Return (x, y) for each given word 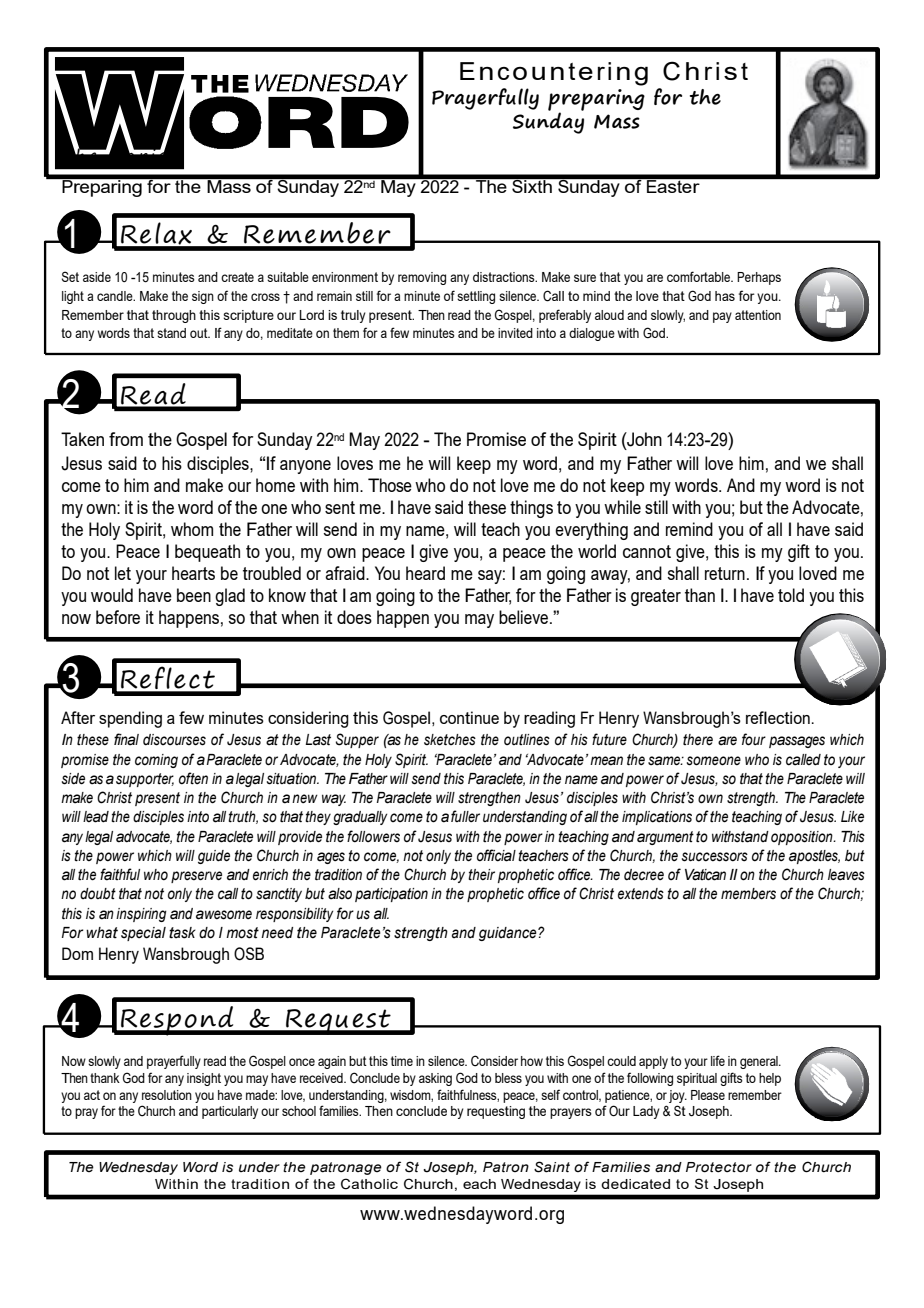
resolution (167, 1095)
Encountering (554, 74)
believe (523, 617)
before (118, 617)
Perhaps (759, 278)
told (791, 595)
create (237, 277)
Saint (552, 1167)
